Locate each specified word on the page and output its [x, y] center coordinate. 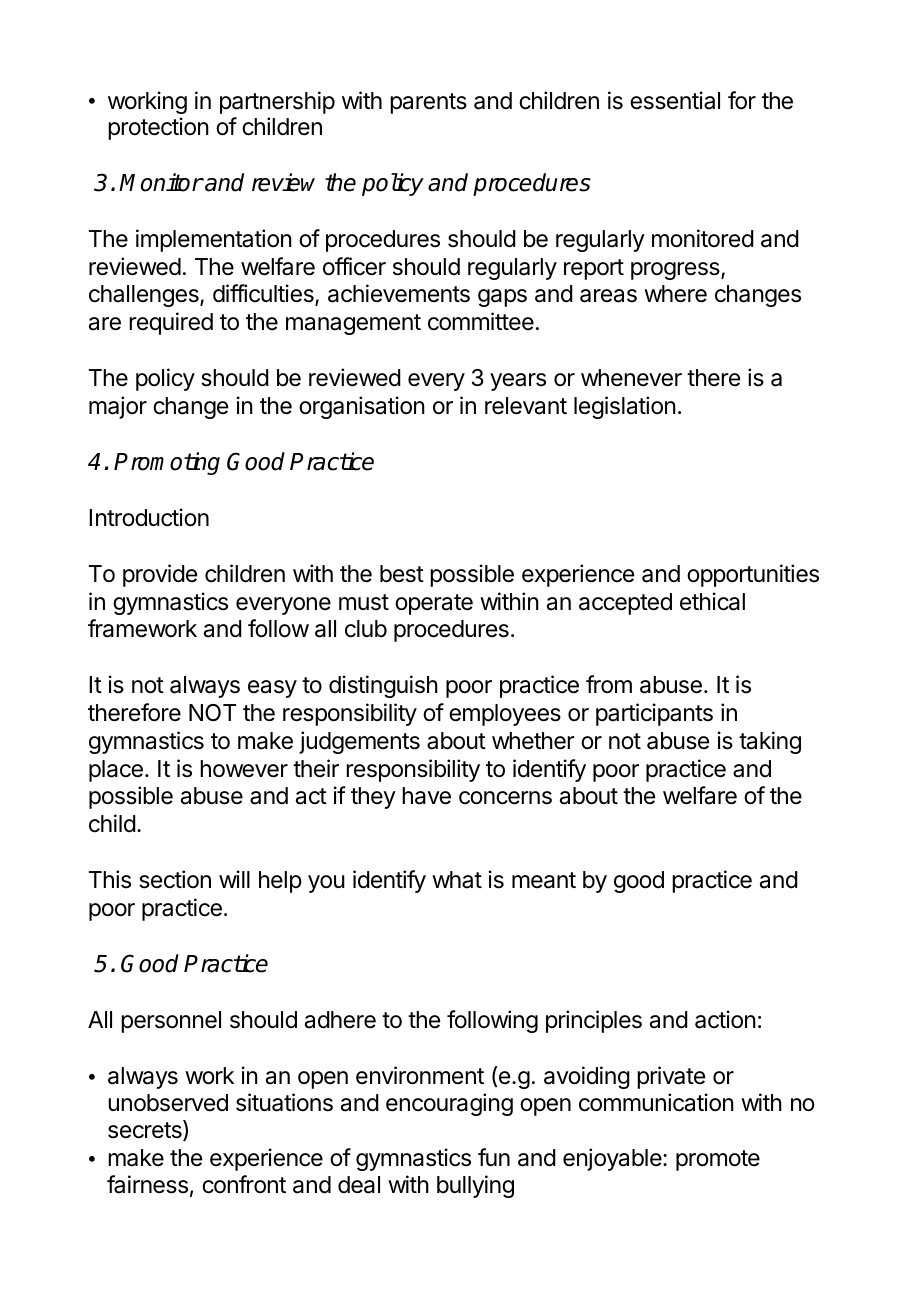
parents [428, 103]
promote [718, 1160]
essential [675, 100]
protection [158, 128]
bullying [475, 1186]
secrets [146, 1131]
